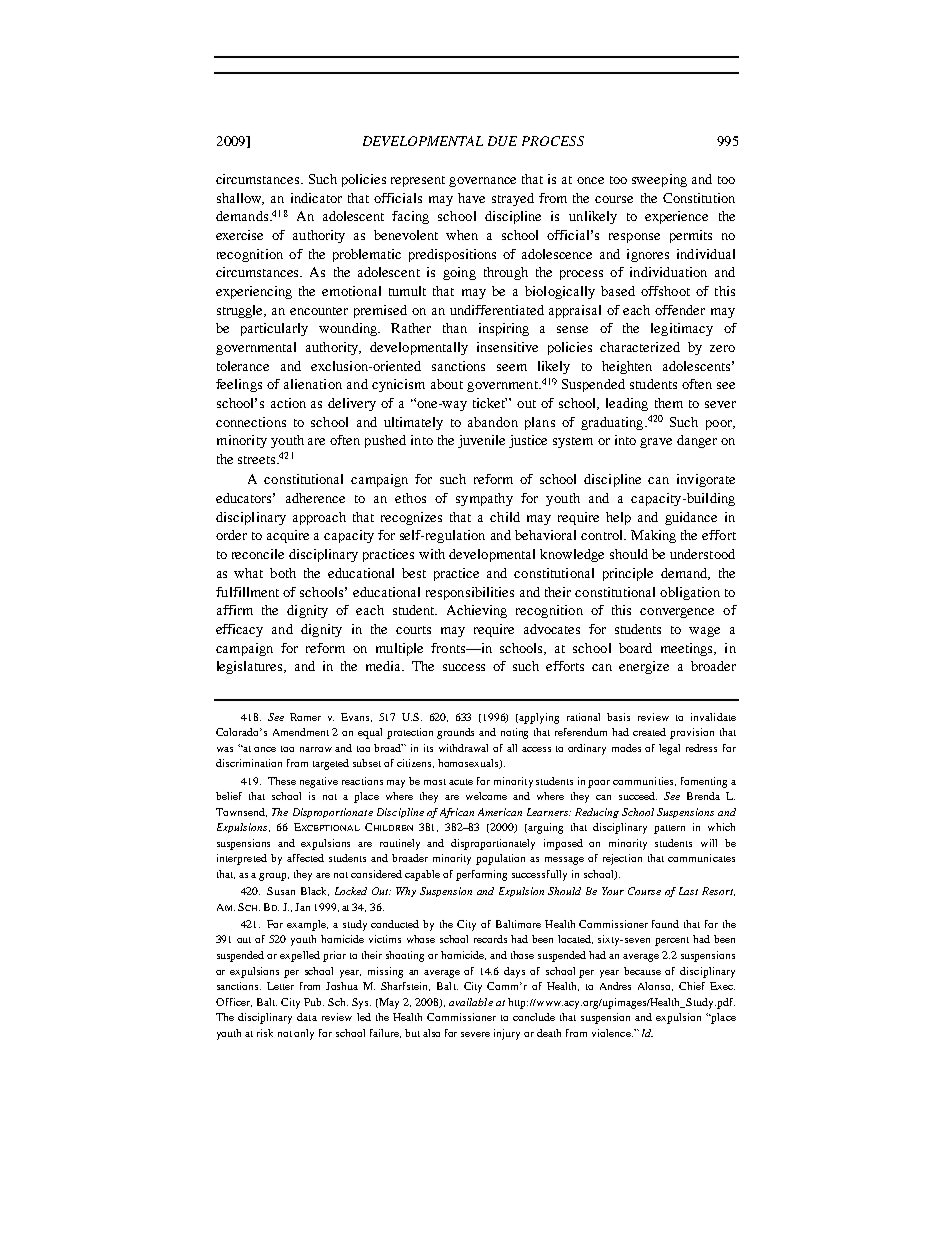  I want to click on These, so click(282, 781).
